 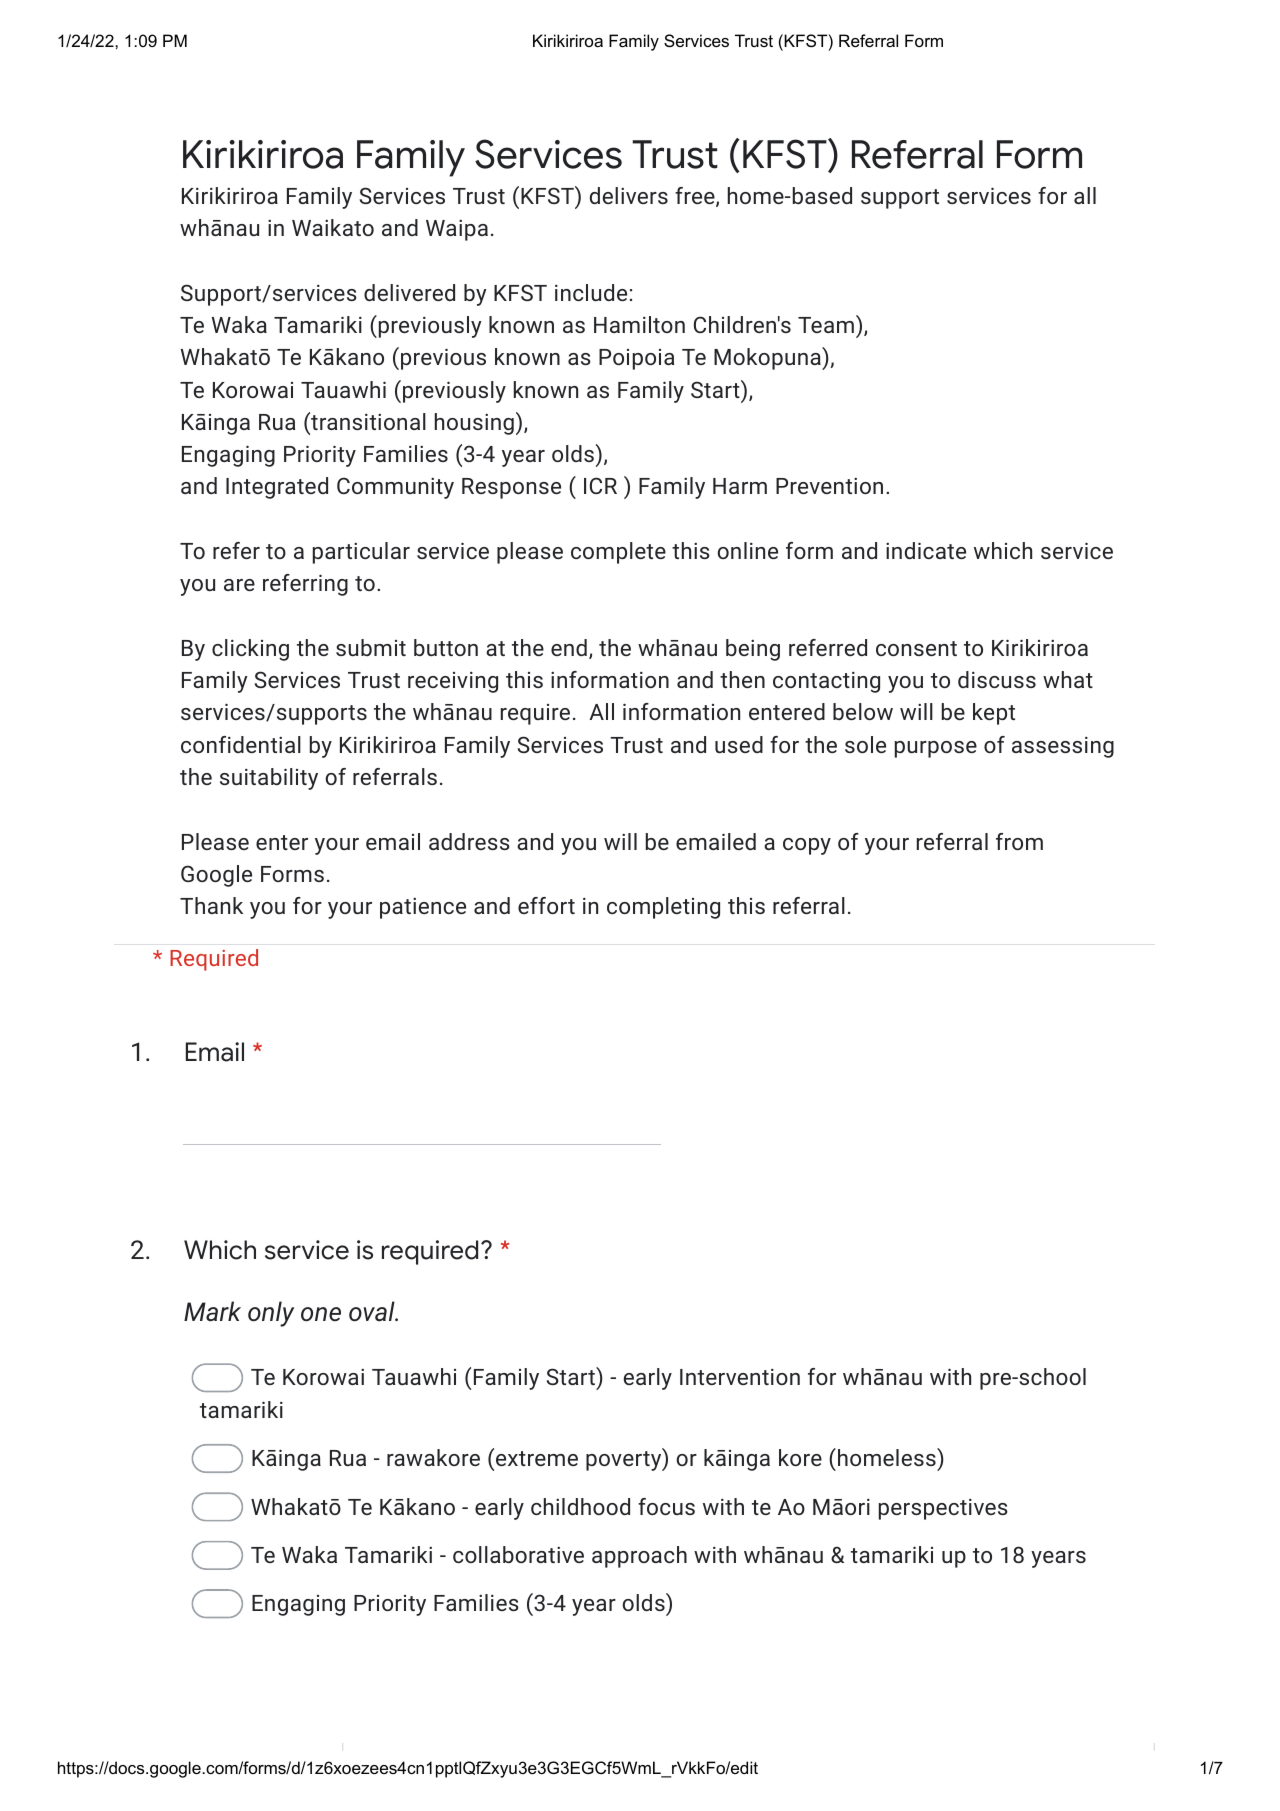 What do you see at coordinates (371, 647) in the image?
I see `submit` at bounding box center [371, 647].
